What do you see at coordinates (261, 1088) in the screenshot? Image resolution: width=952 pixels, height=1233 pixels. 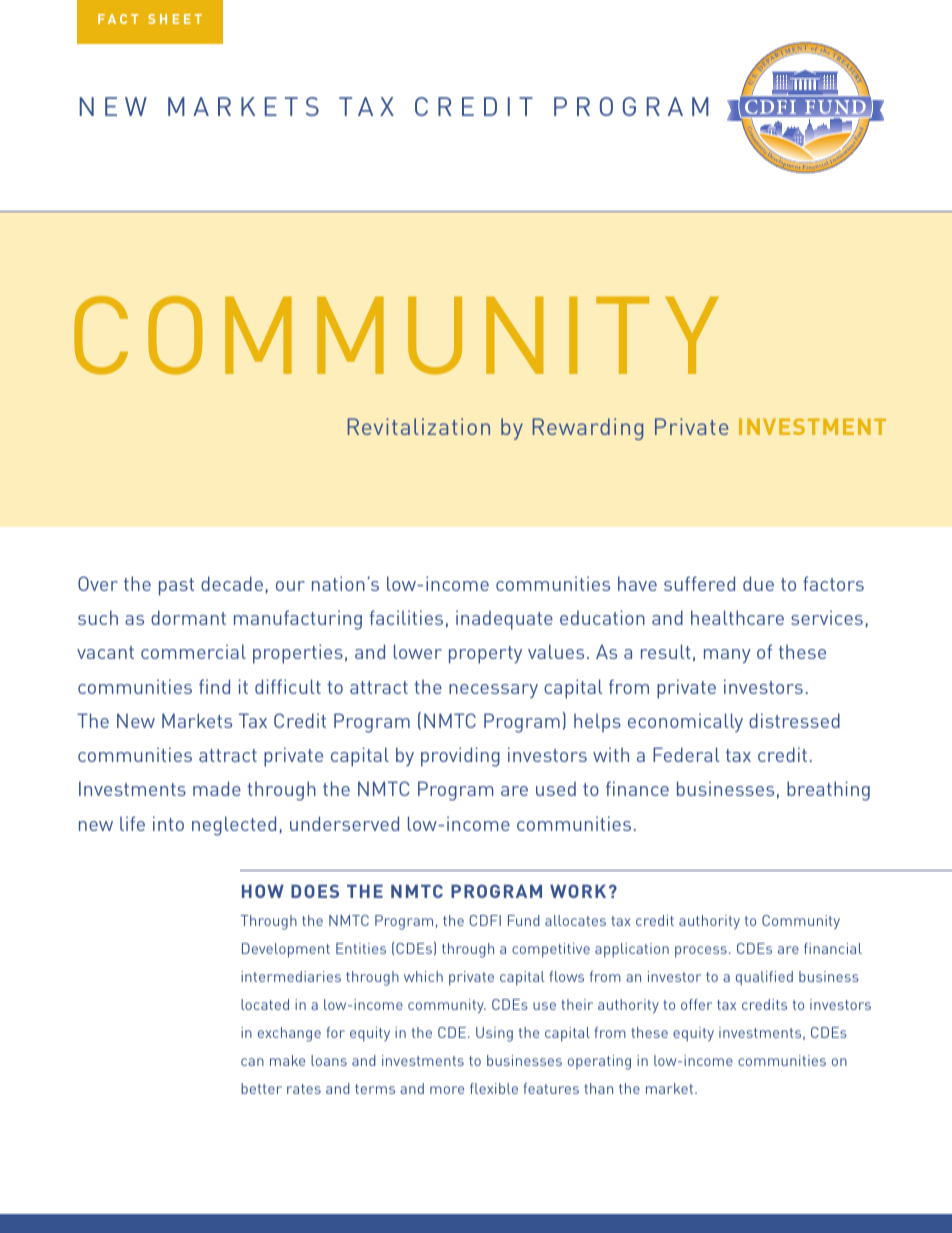 I see `better` at bounding box center [261, 1088].
